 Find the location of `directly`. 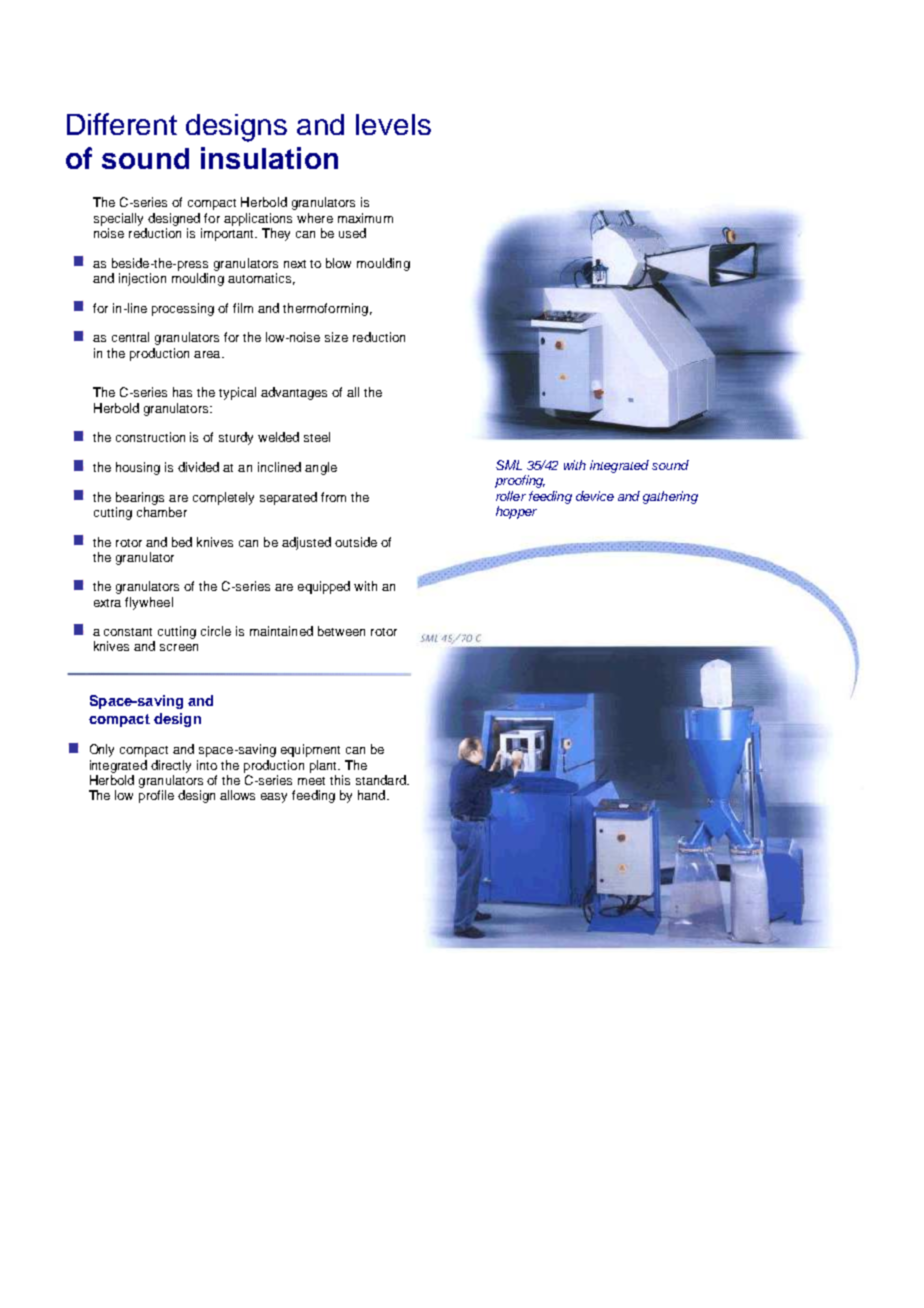

directly is located at coordinates (171, 766).
